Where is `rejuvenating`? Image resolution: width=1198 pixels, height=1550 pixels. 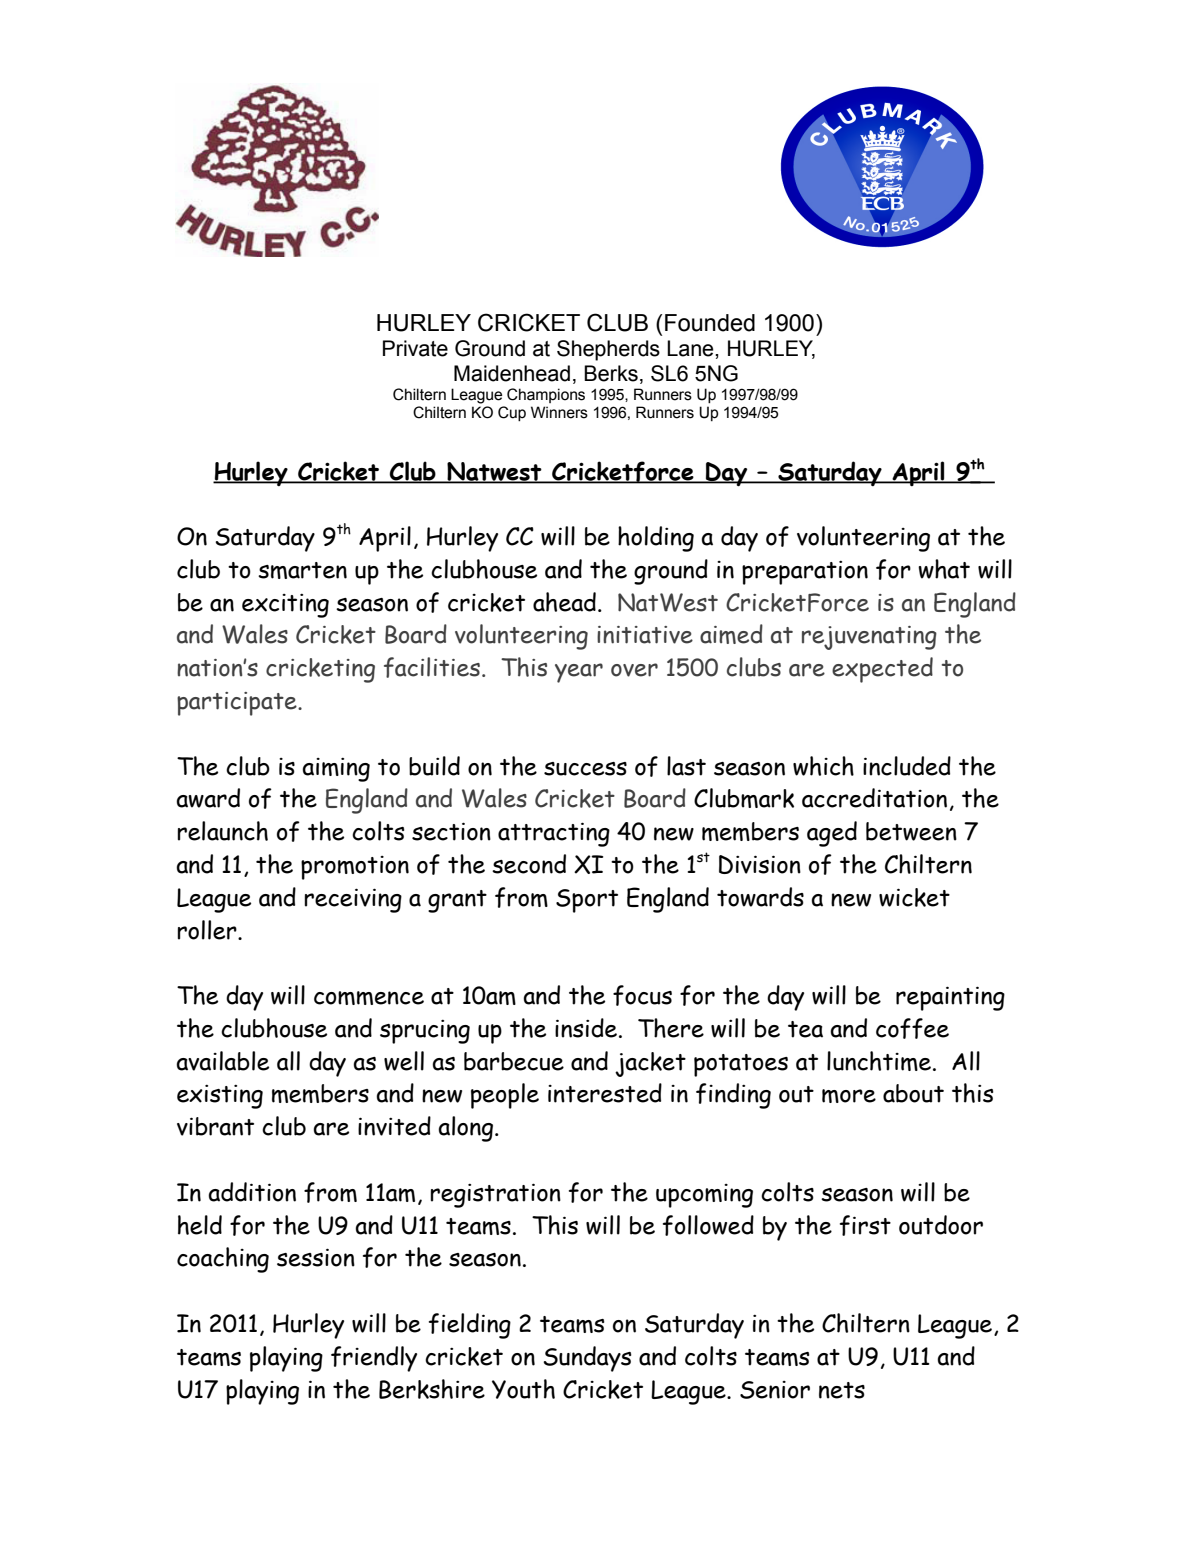
rejuvenating is located at coordinates (869, 638).
